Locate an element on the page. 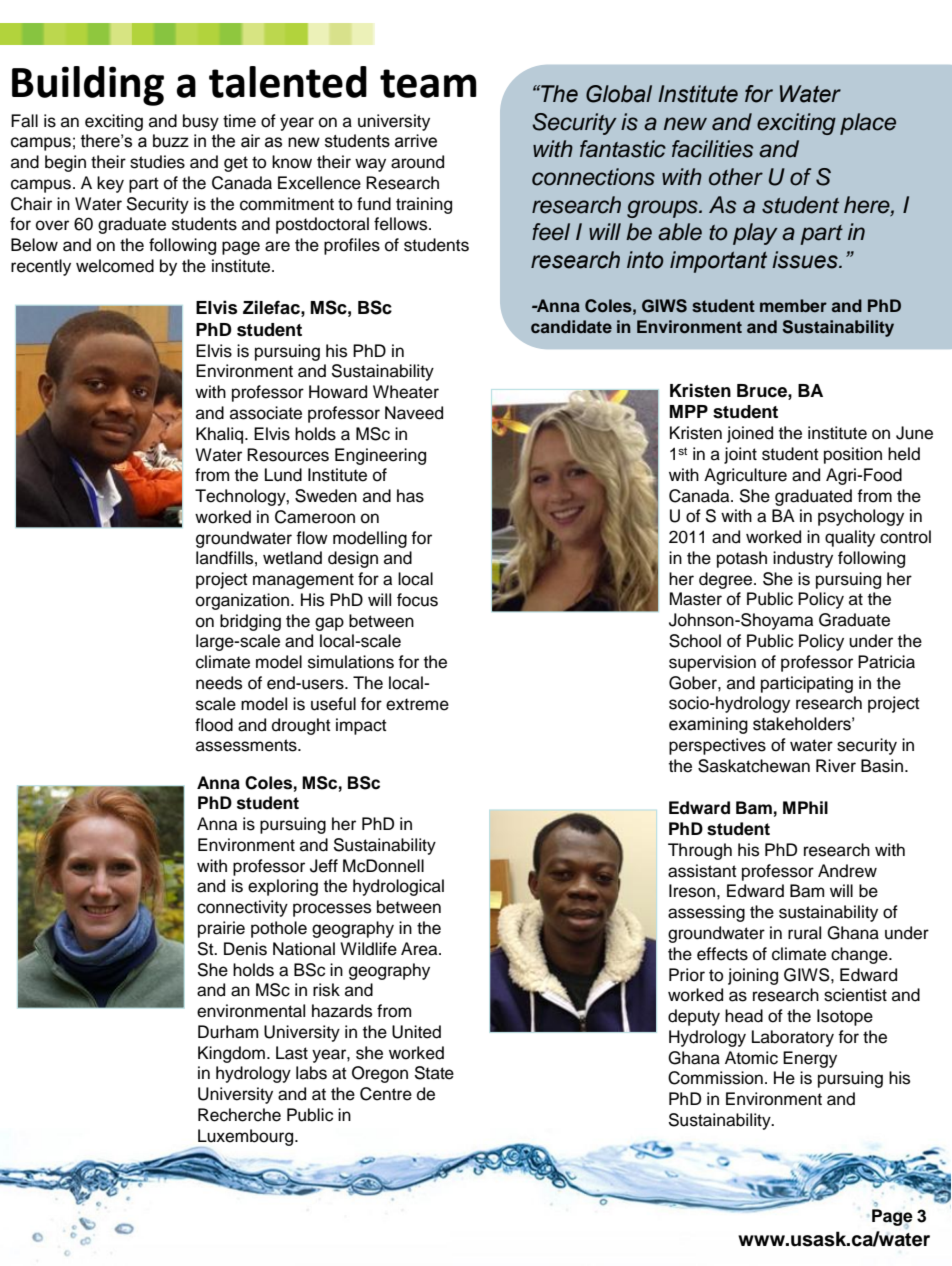  prairie is located at coordinates (221, 929).
